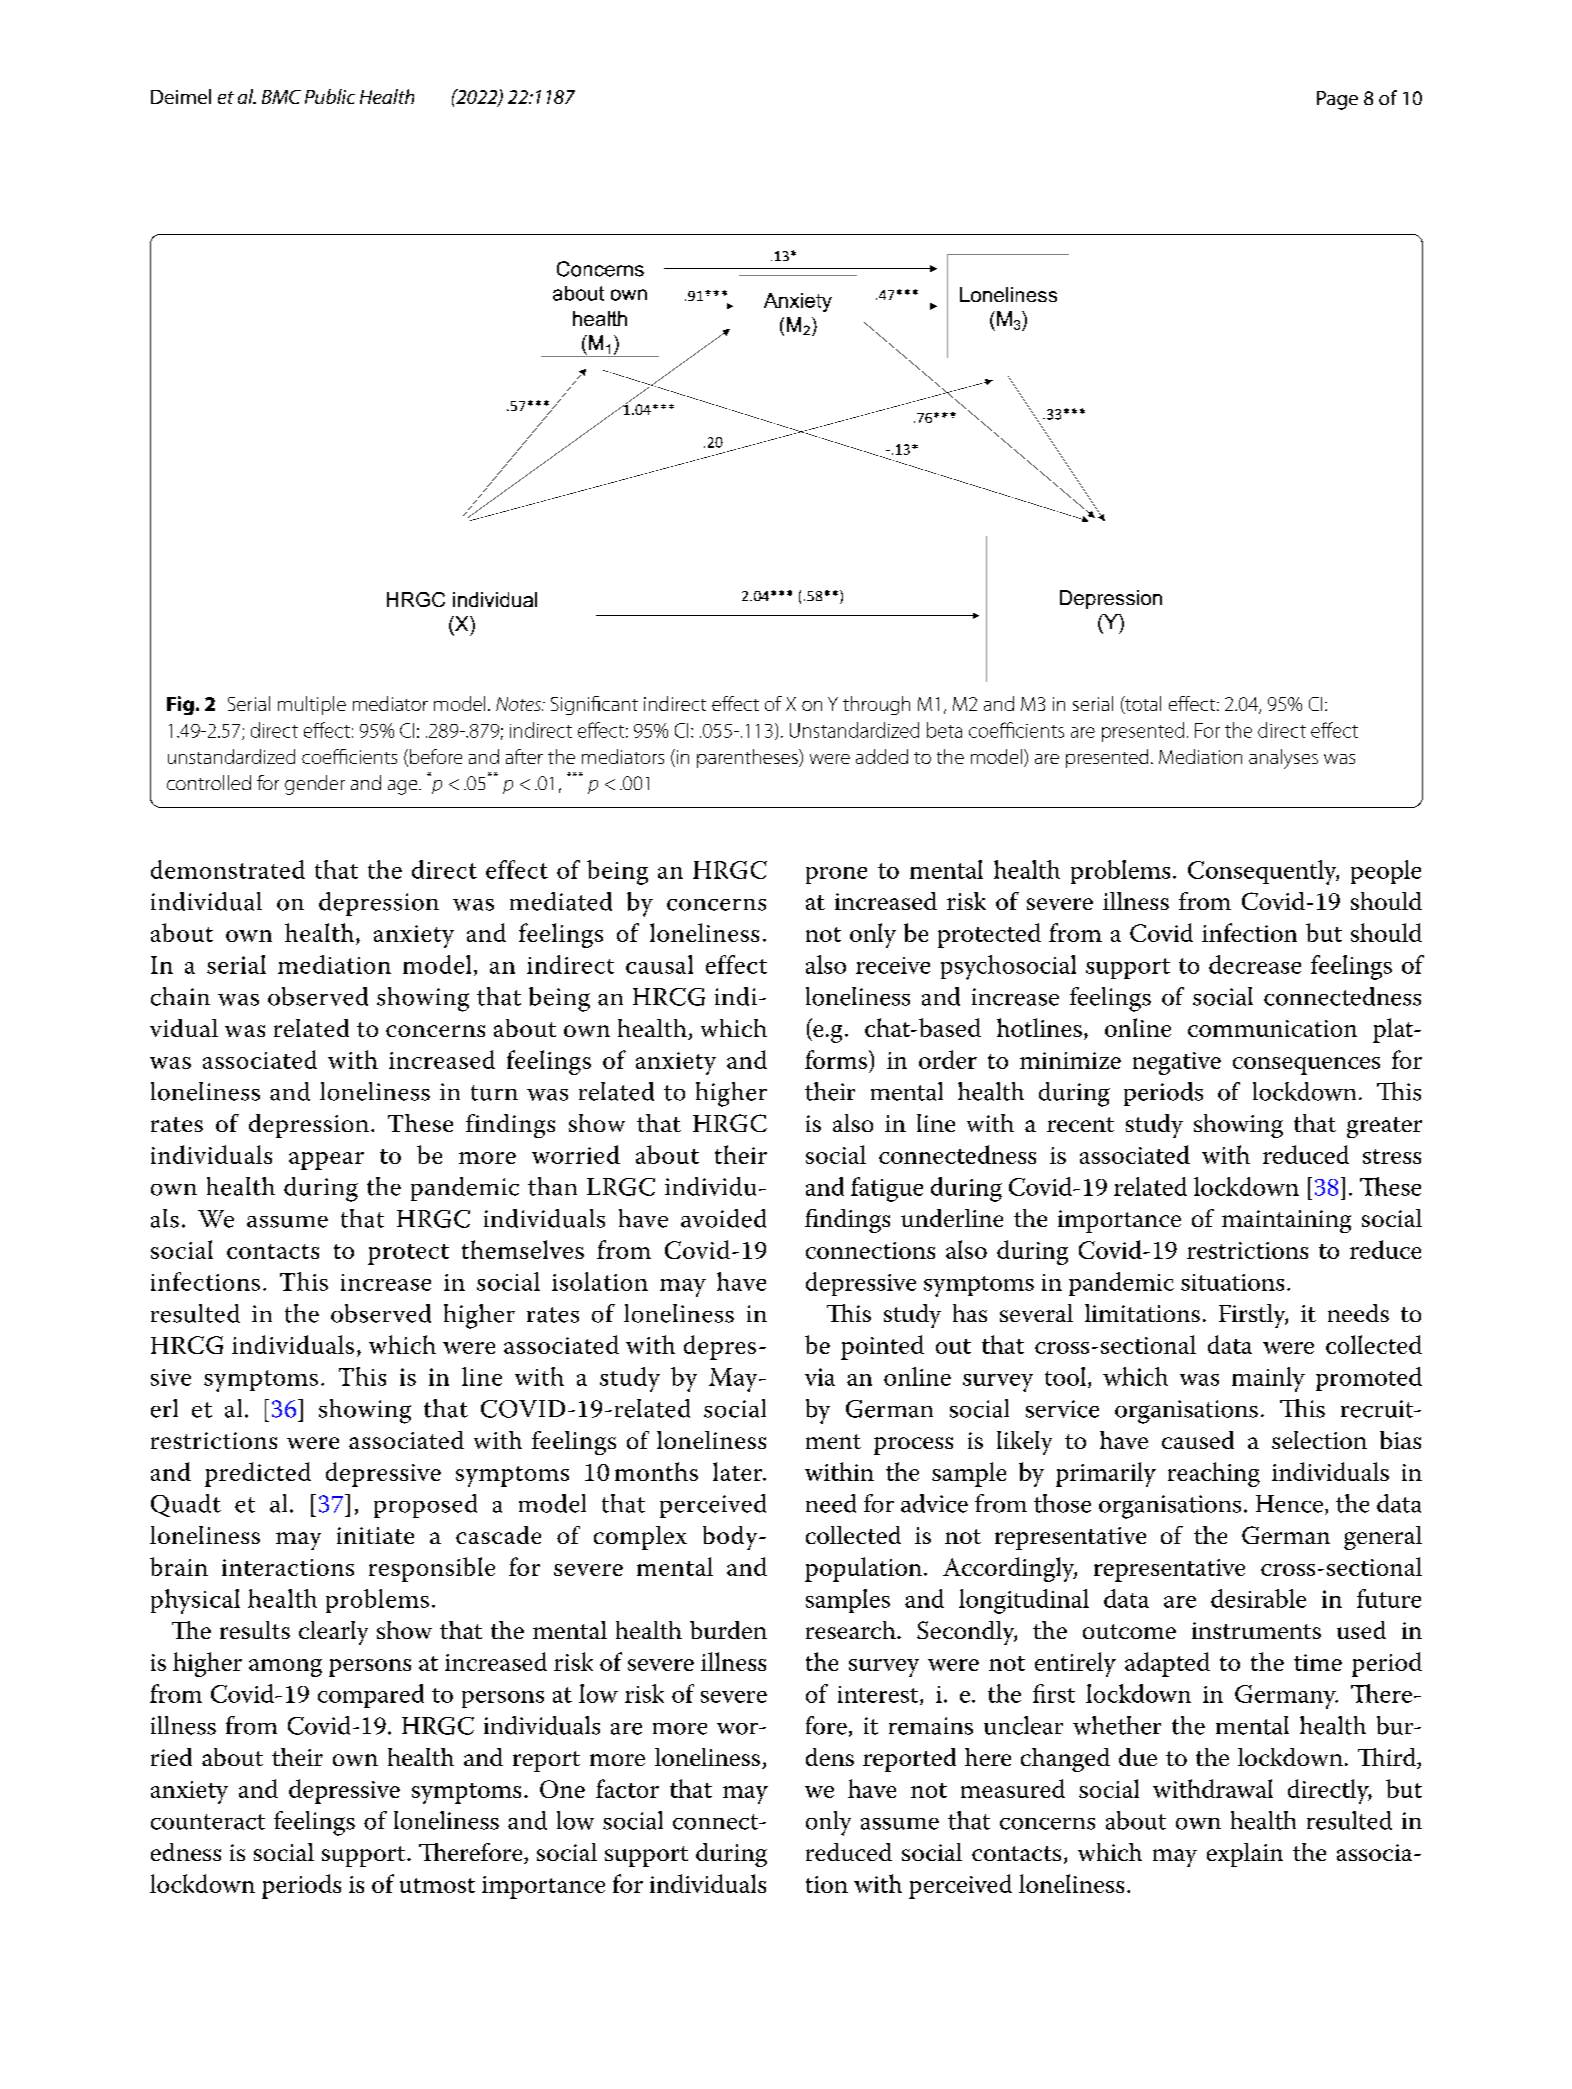  I want to click on explain, so click(1245, 1855).
